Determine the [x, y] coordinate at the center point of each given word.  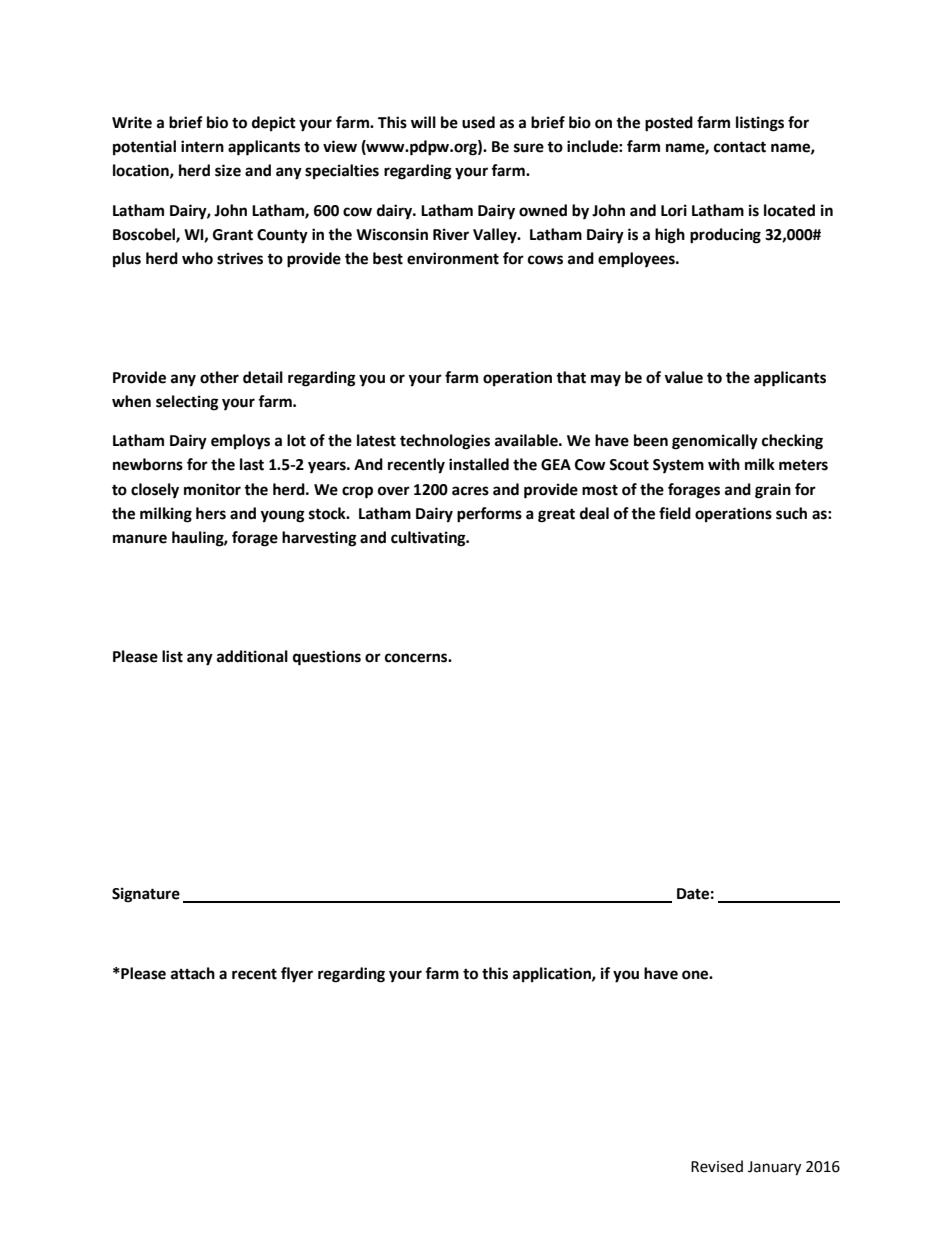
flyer [297, 975]
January [774, 1168]
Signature [146, 895]
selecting [187, 403]
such [791, 513]
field [675, 513]
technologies [445, 442]
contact [740, 147]
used [478, 122]
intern [202, 146]
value [683, 377]
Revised [717, 1166]
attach [193, 973]
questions [327, 658]
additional [252, 656]
